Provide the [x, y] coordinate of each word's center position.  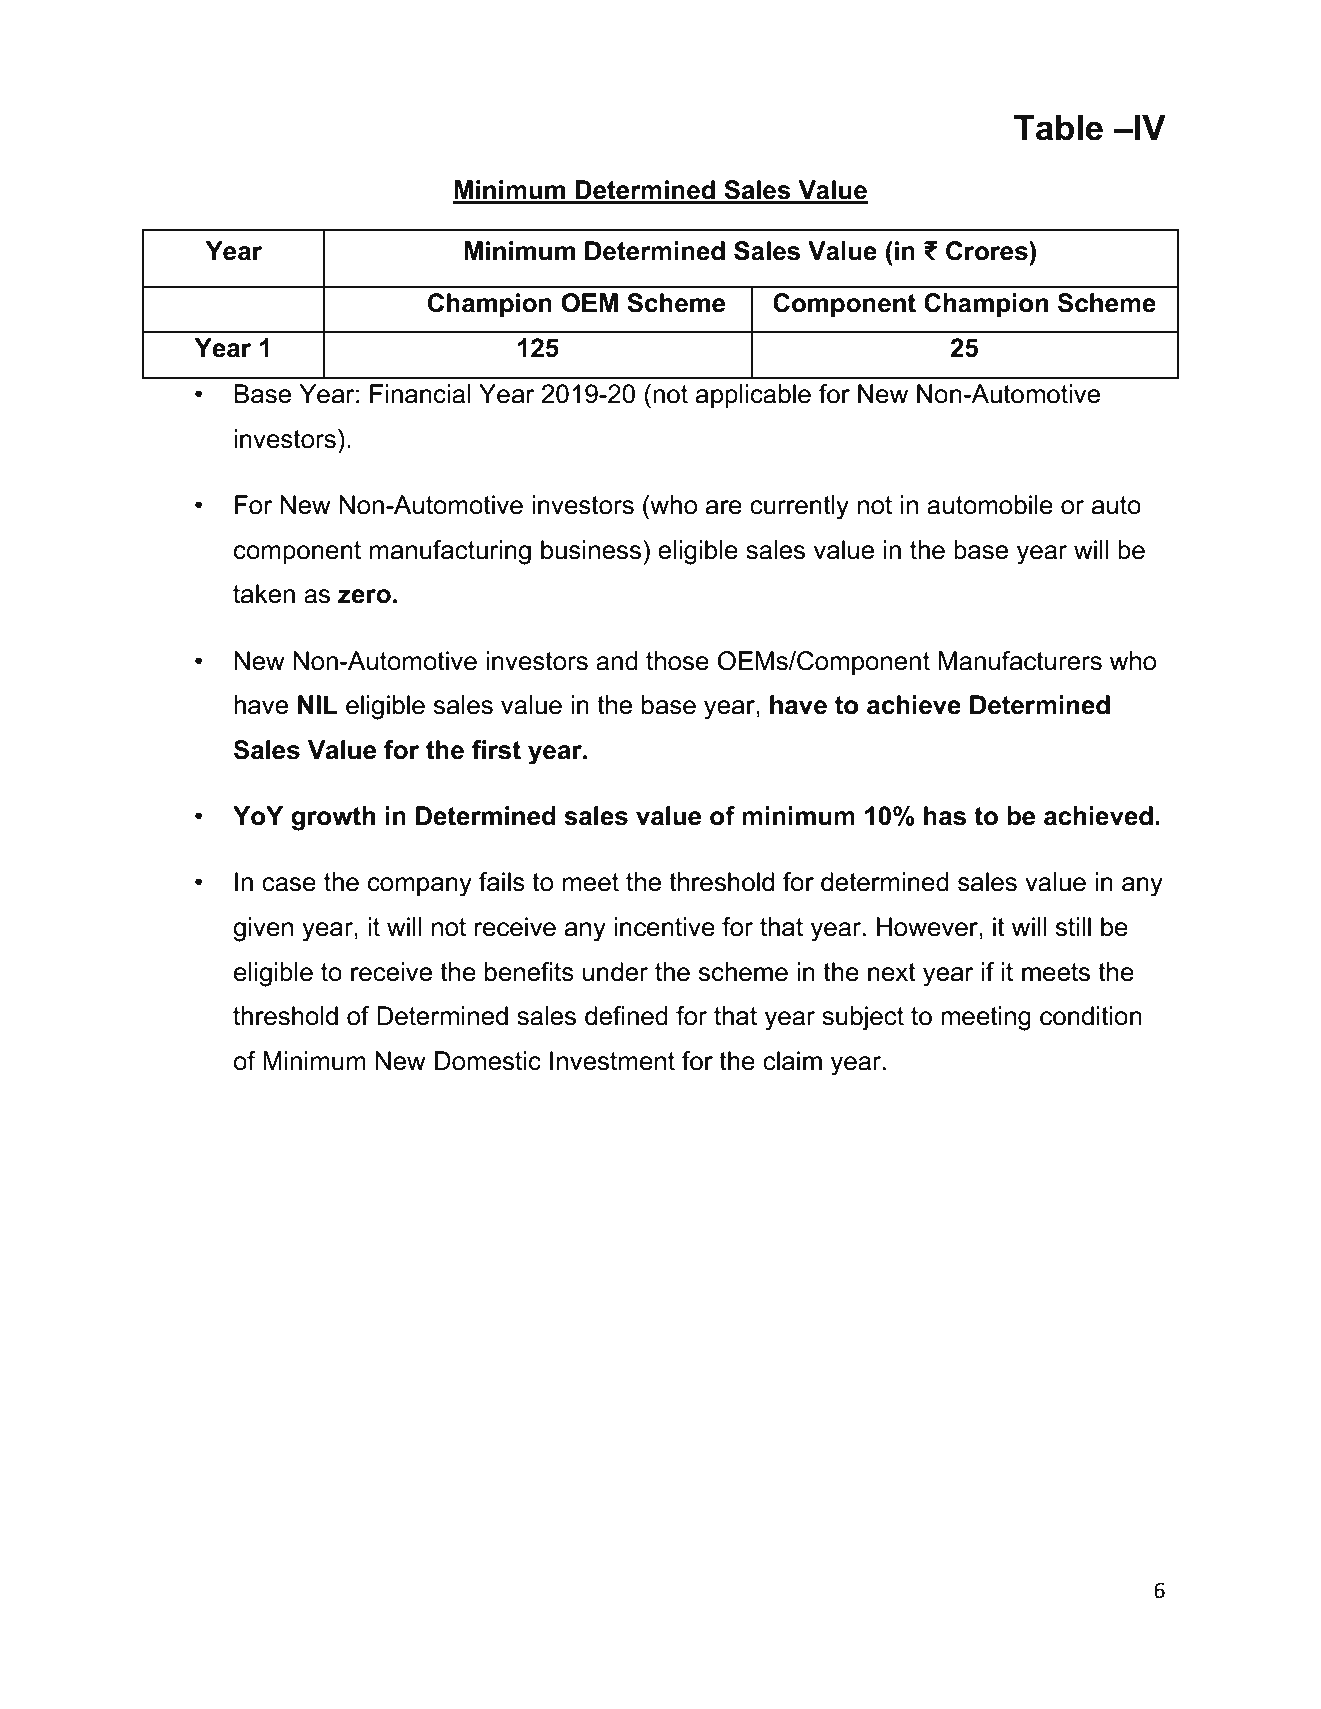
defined [626, 1016]
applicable [753, 396]
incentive [664, 927]
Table [1058, 128]
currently [799, 507]
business [592, 550]
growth [333, 818]
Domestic [488, 1061]
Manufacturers [1020, 661]
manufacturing [450, 552]
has [945, 816]
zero [364, 596]
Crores [988, 251]
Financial [420, 394]
